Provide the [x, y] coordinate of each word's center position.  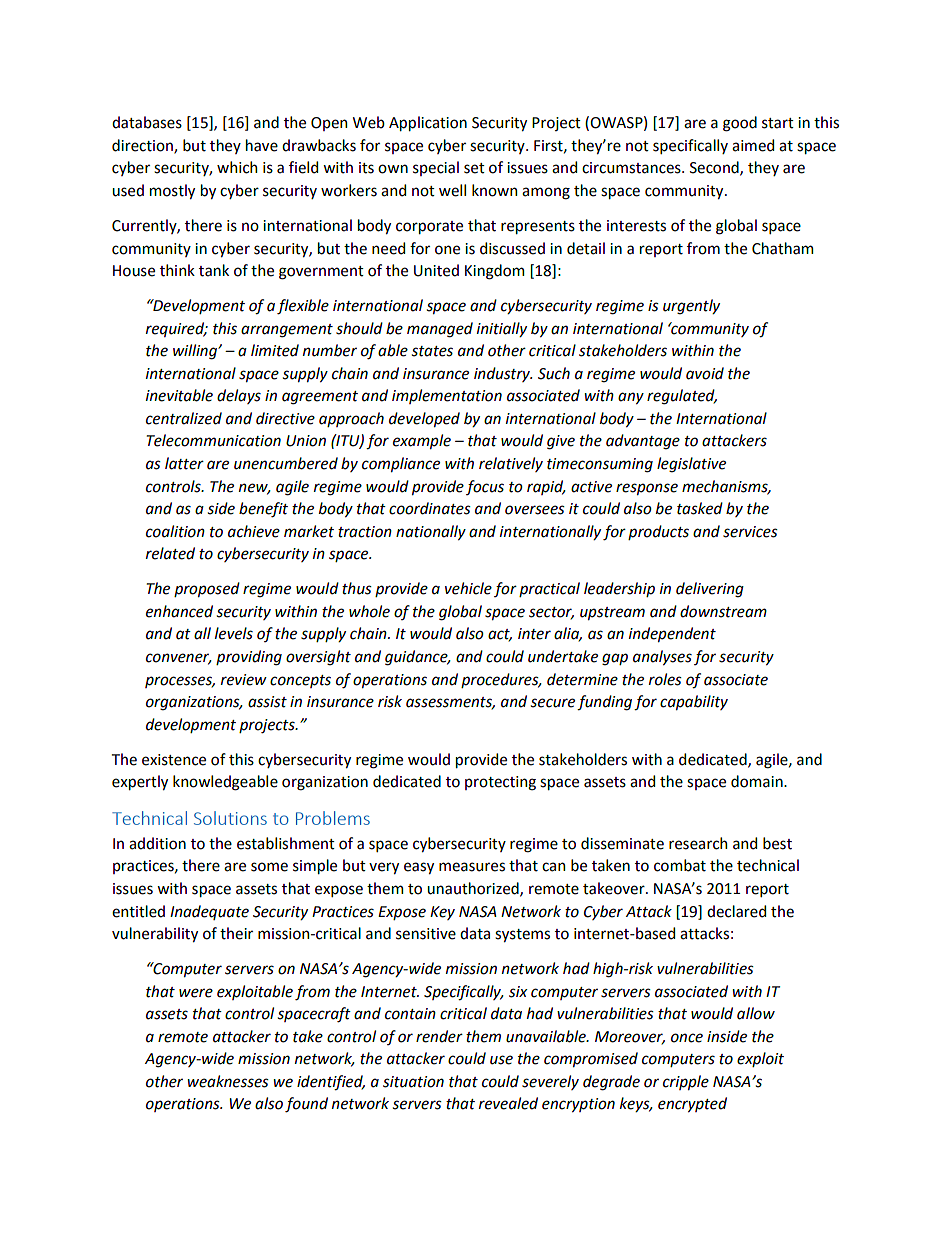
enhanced [179, 611]
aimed [753, 145]
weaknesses [228, 1081]
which [237, 167]
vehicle [468, 588]
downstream [723, 611]
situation [413, 1082]
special [436, 168]
